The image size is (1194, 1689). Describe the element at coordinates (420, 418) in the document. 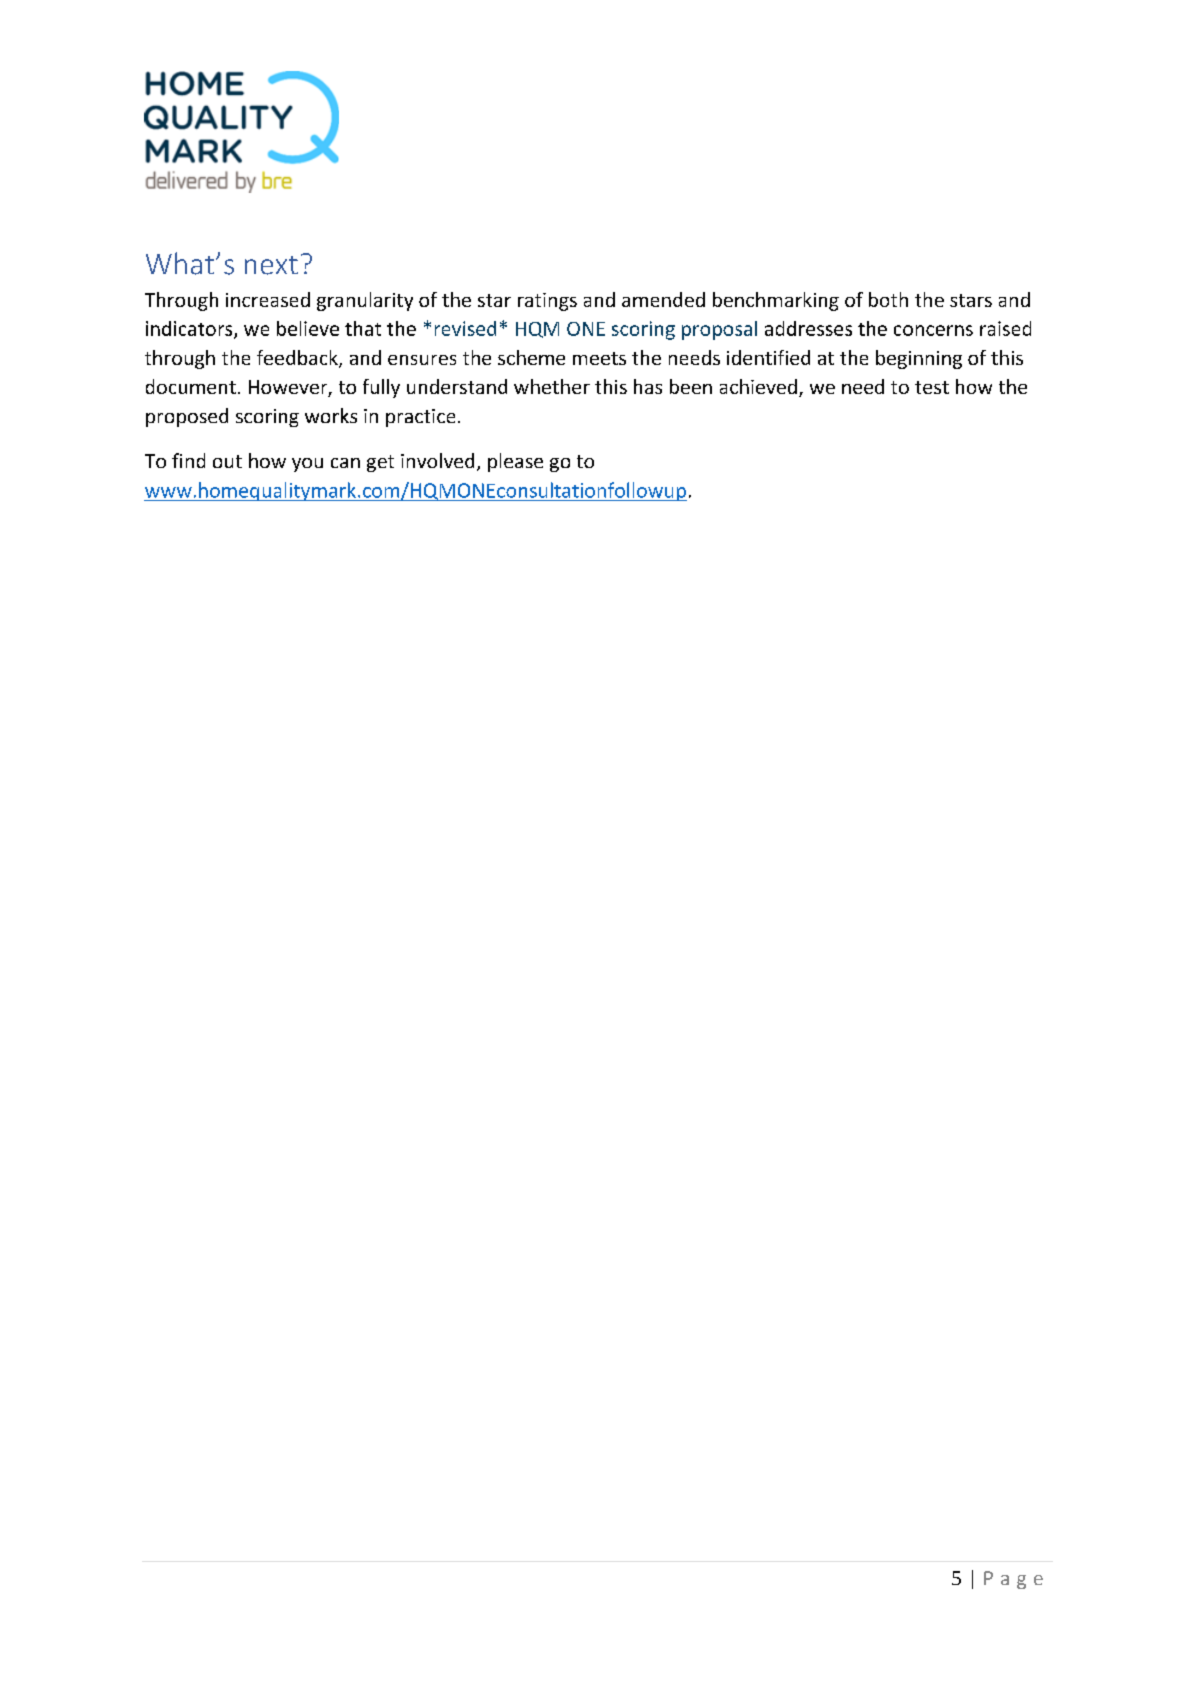

I see `practice` at that location.
